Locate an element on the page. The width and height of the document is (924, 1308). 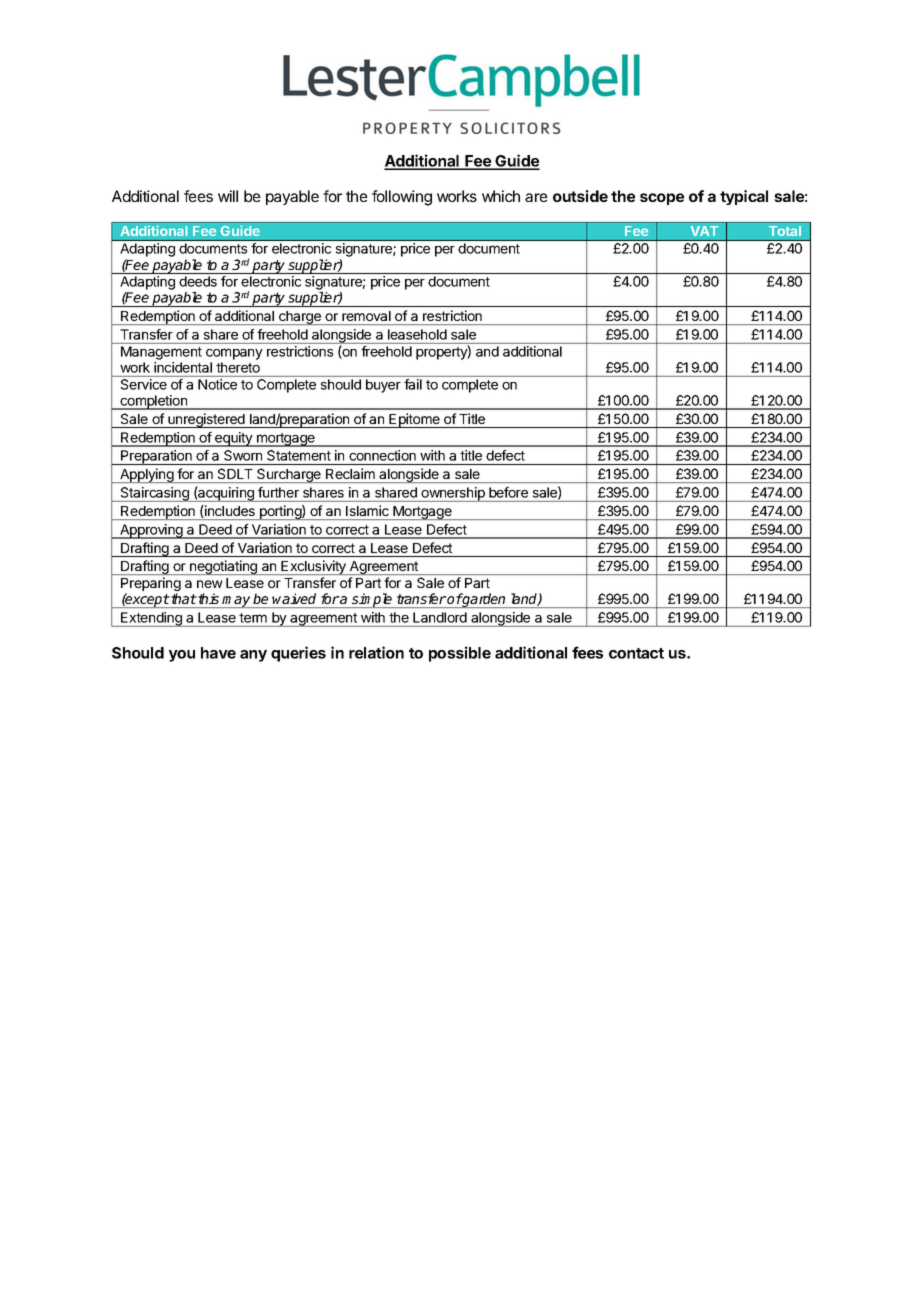
includes is located at coordinates (229, 511).
